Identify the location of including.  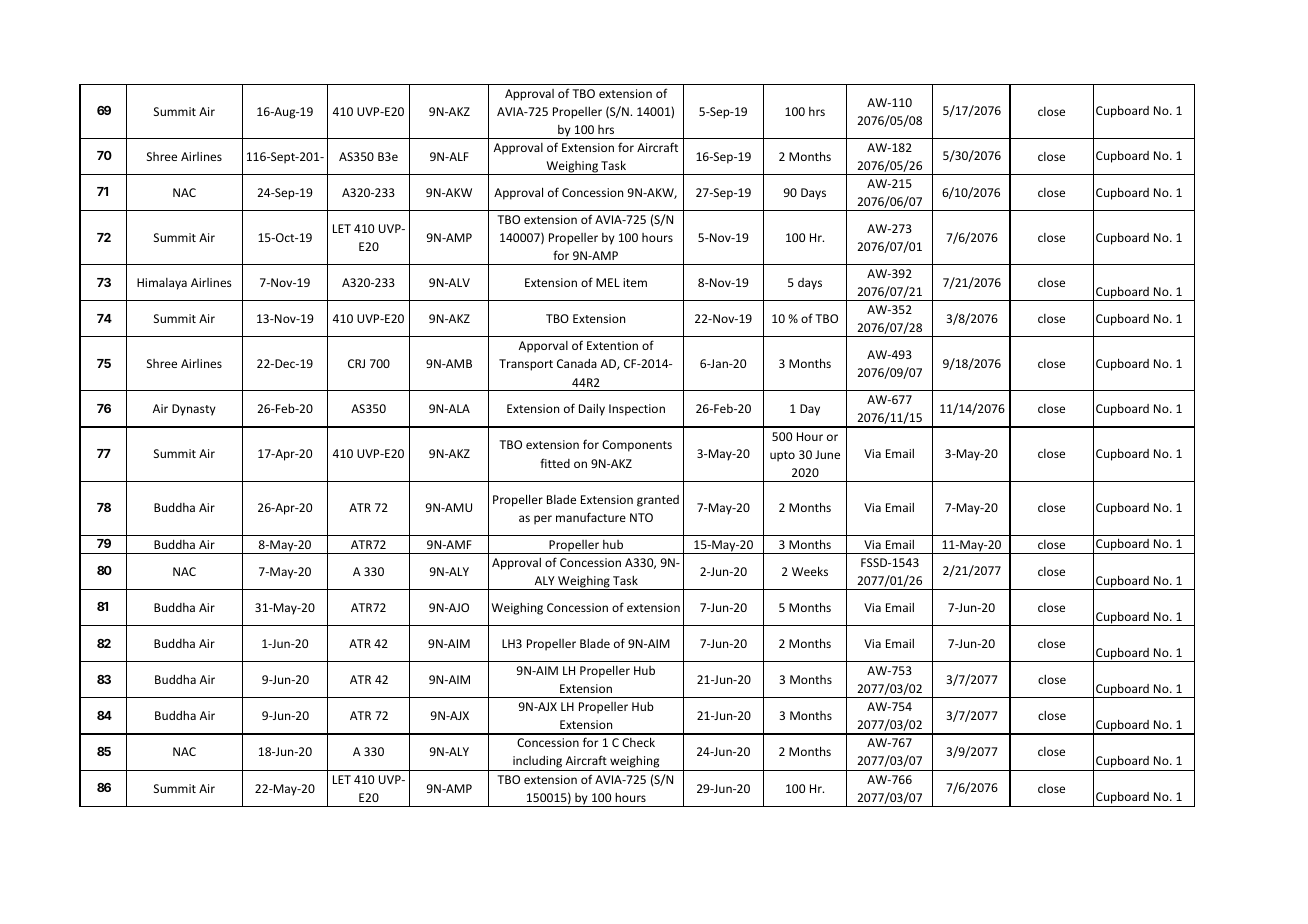
(538, 763).
